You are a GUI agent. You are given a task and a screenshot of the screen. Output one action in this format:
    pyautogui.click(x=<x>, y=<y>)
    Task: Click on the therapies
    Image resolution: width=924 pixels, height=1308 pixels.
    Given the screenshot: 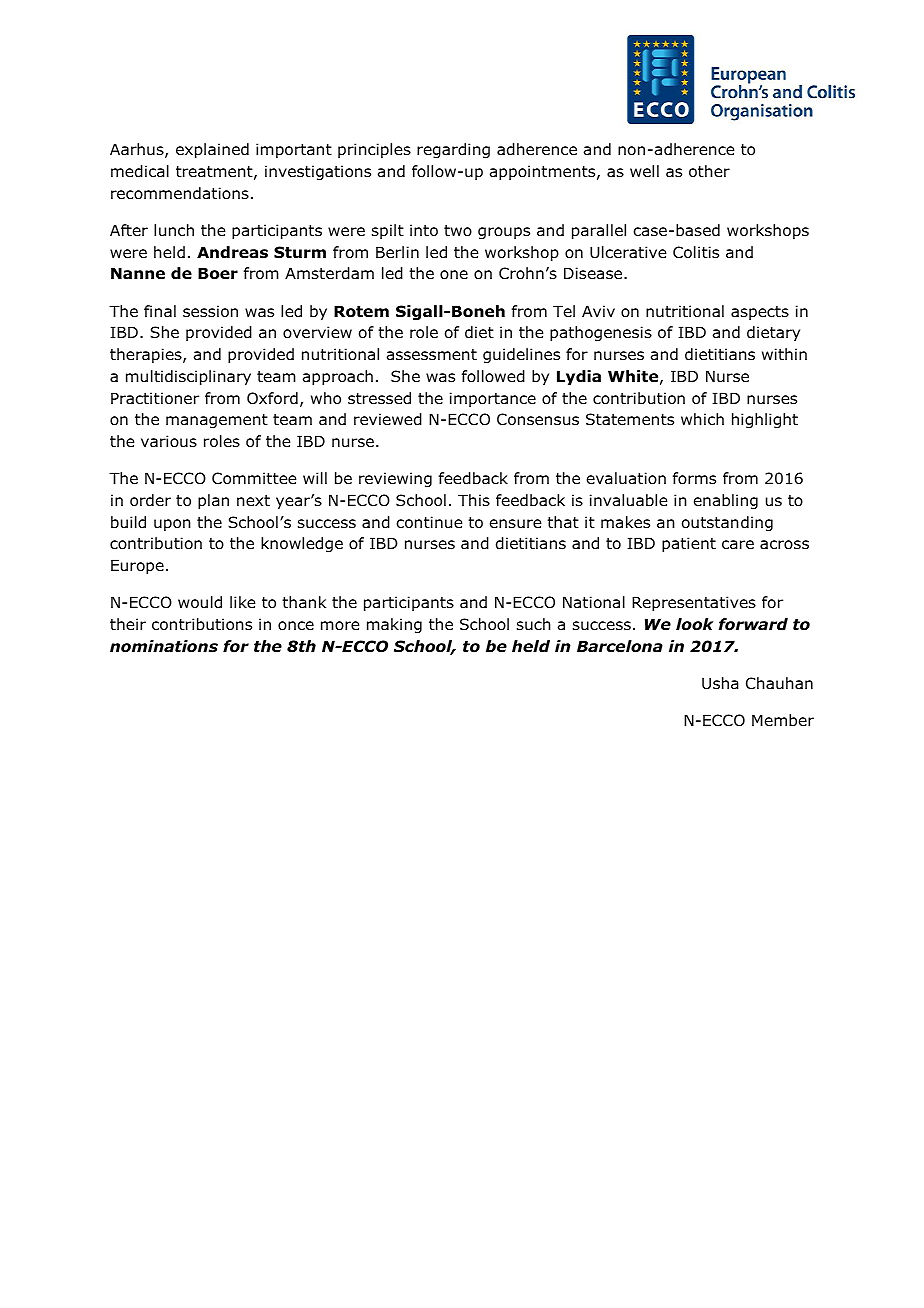 What is the action you would take?
    pyautogui.click(x=147, y=355)
